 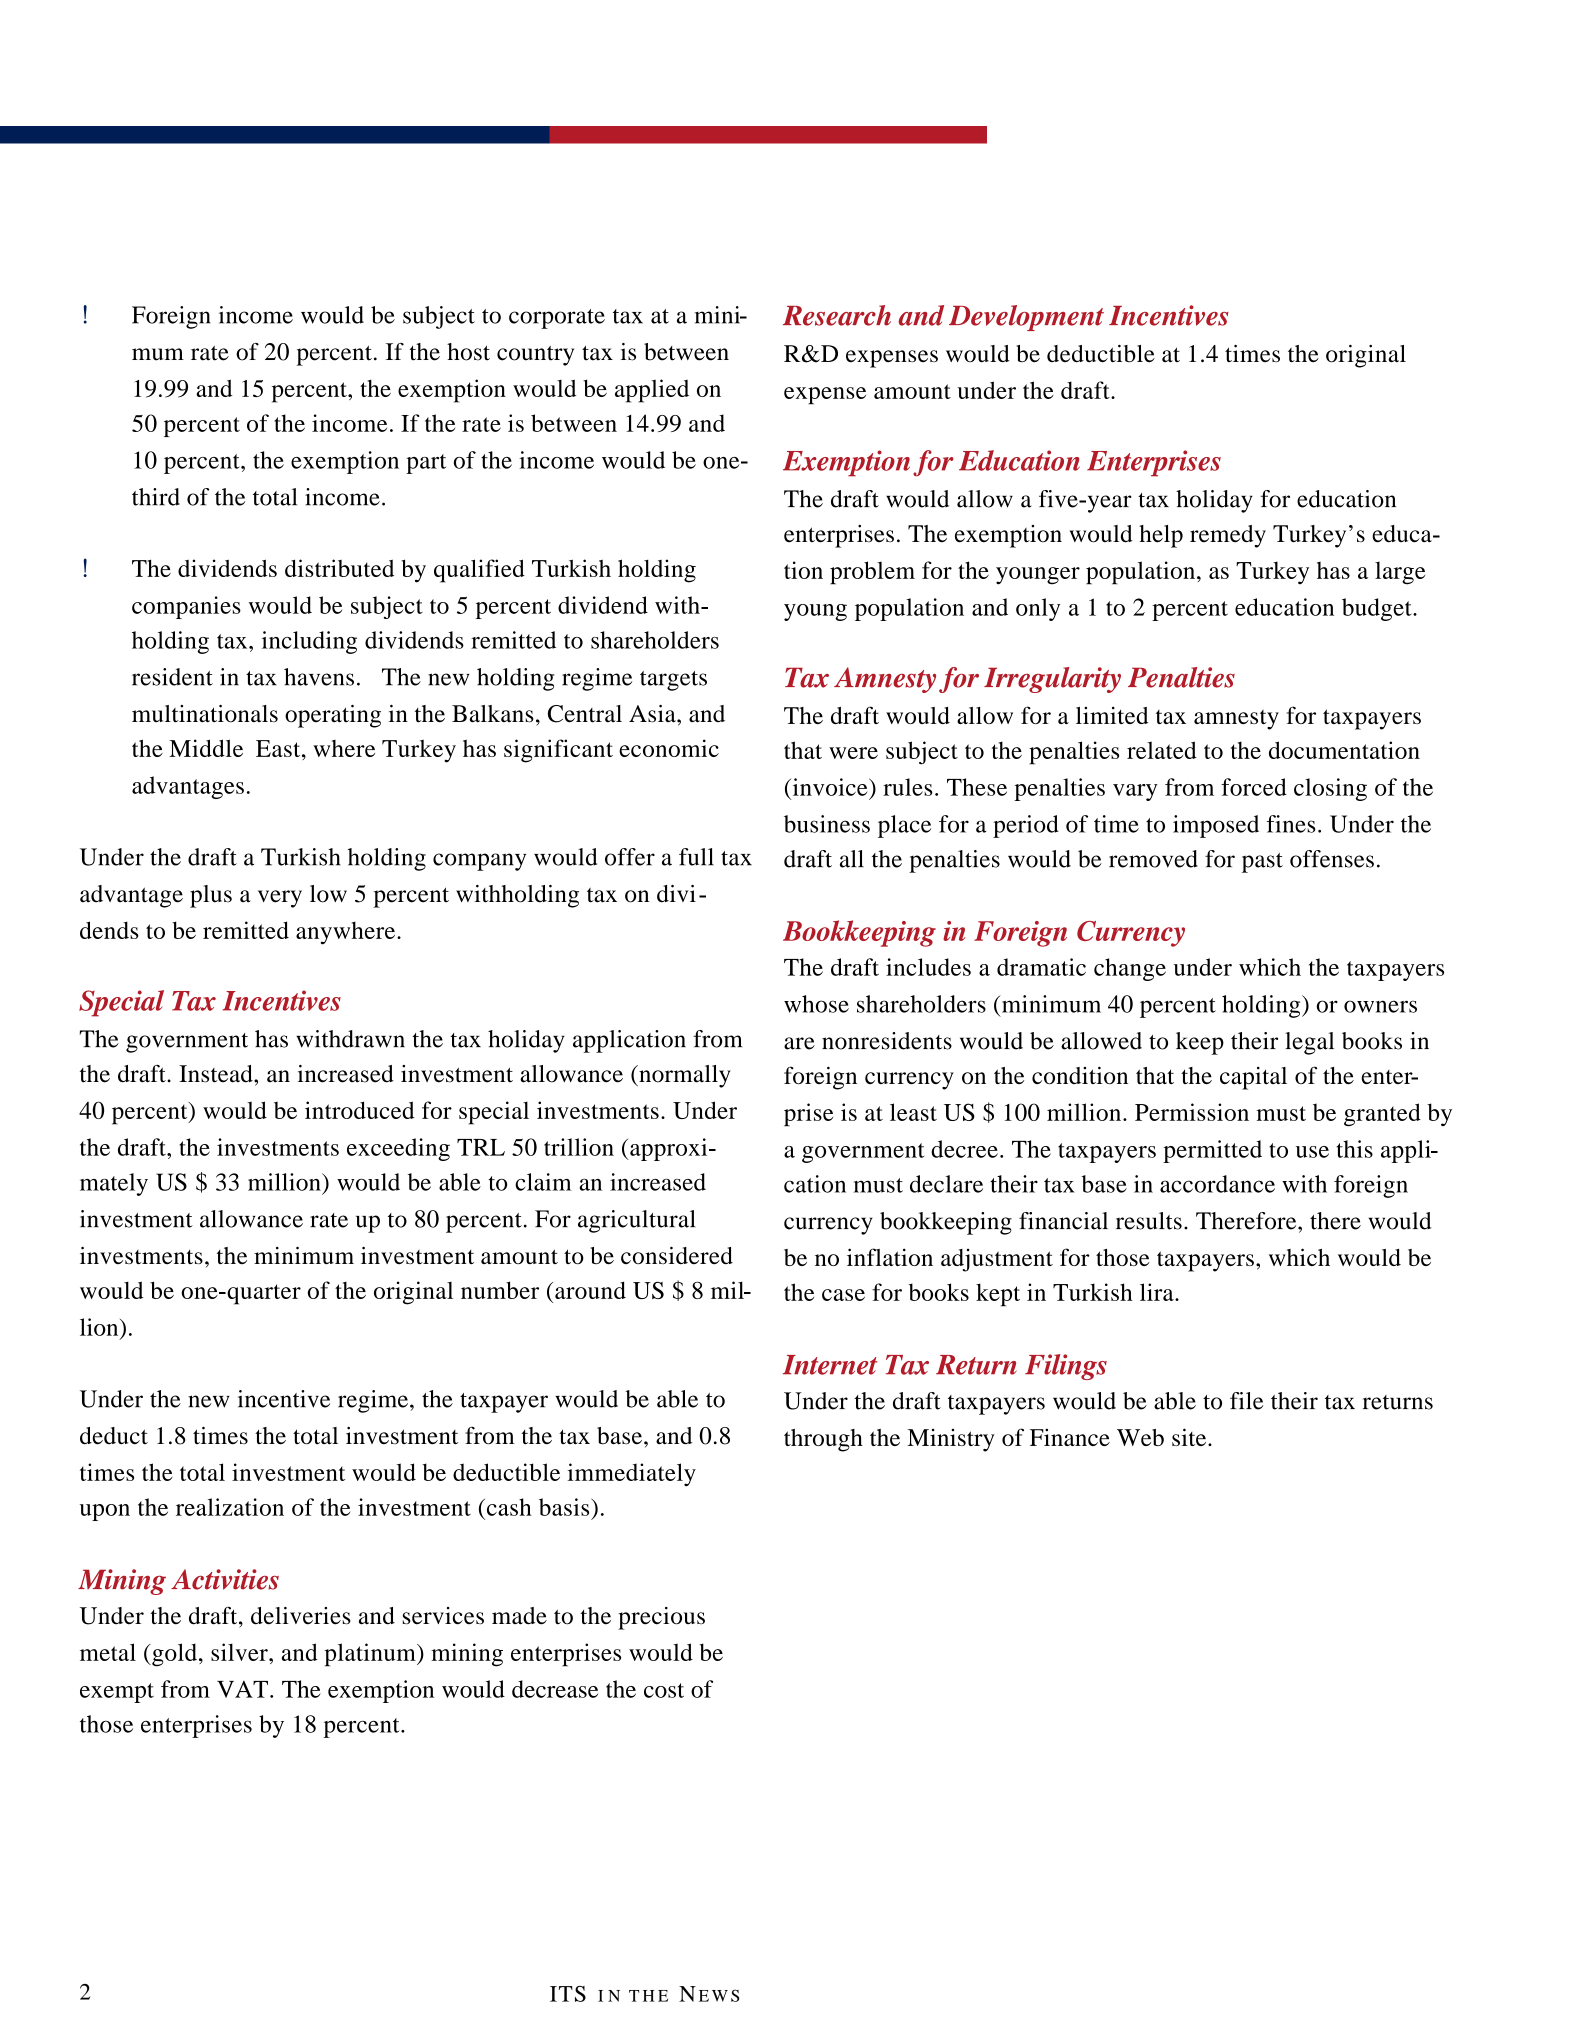 What do you see at coordinates (568, 1994) in the document?
I see `ITS` at bounding box center [568, 1994].
